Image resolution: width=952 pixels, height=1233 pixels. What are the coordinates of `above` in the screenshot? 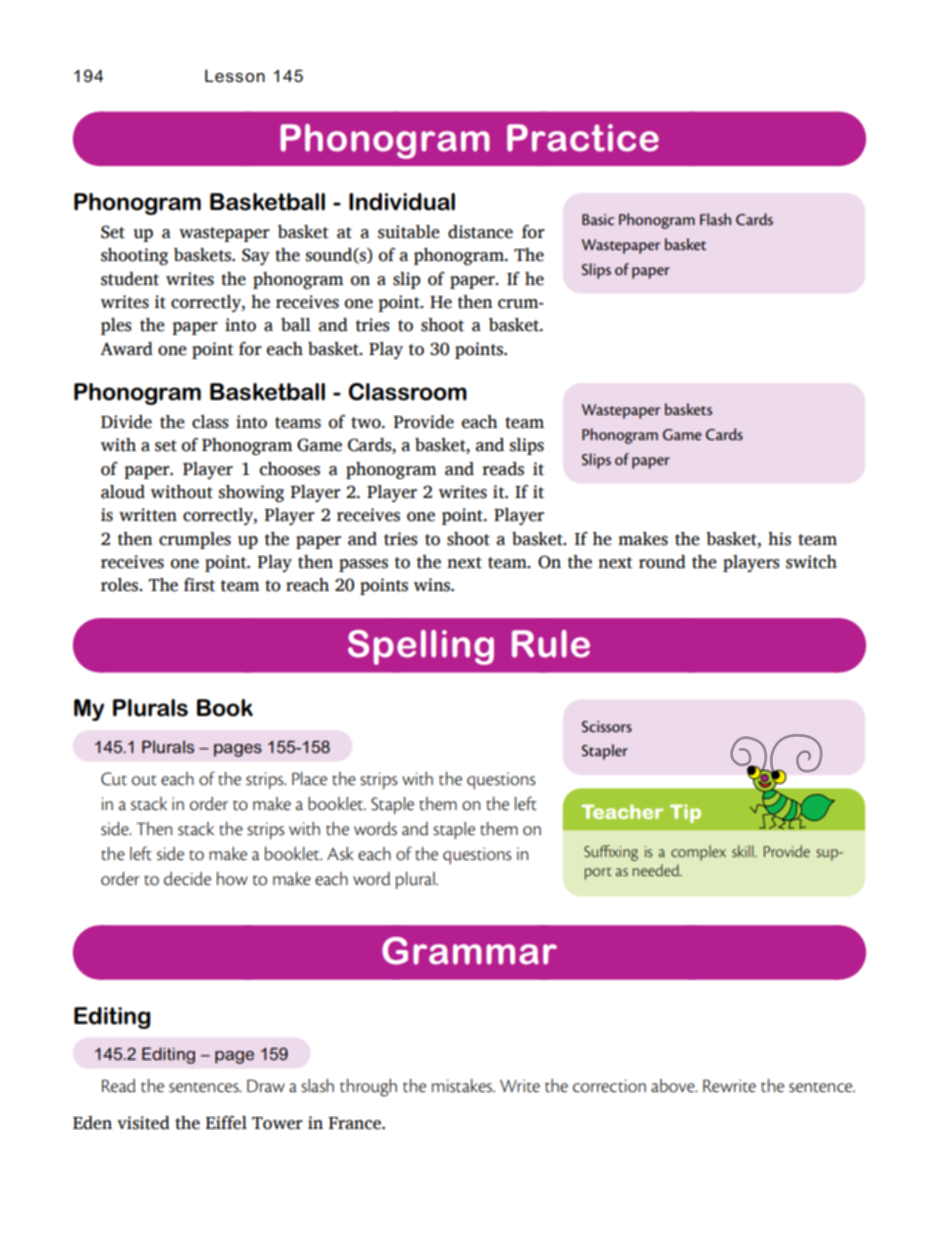 It's located at (674, 1086).
